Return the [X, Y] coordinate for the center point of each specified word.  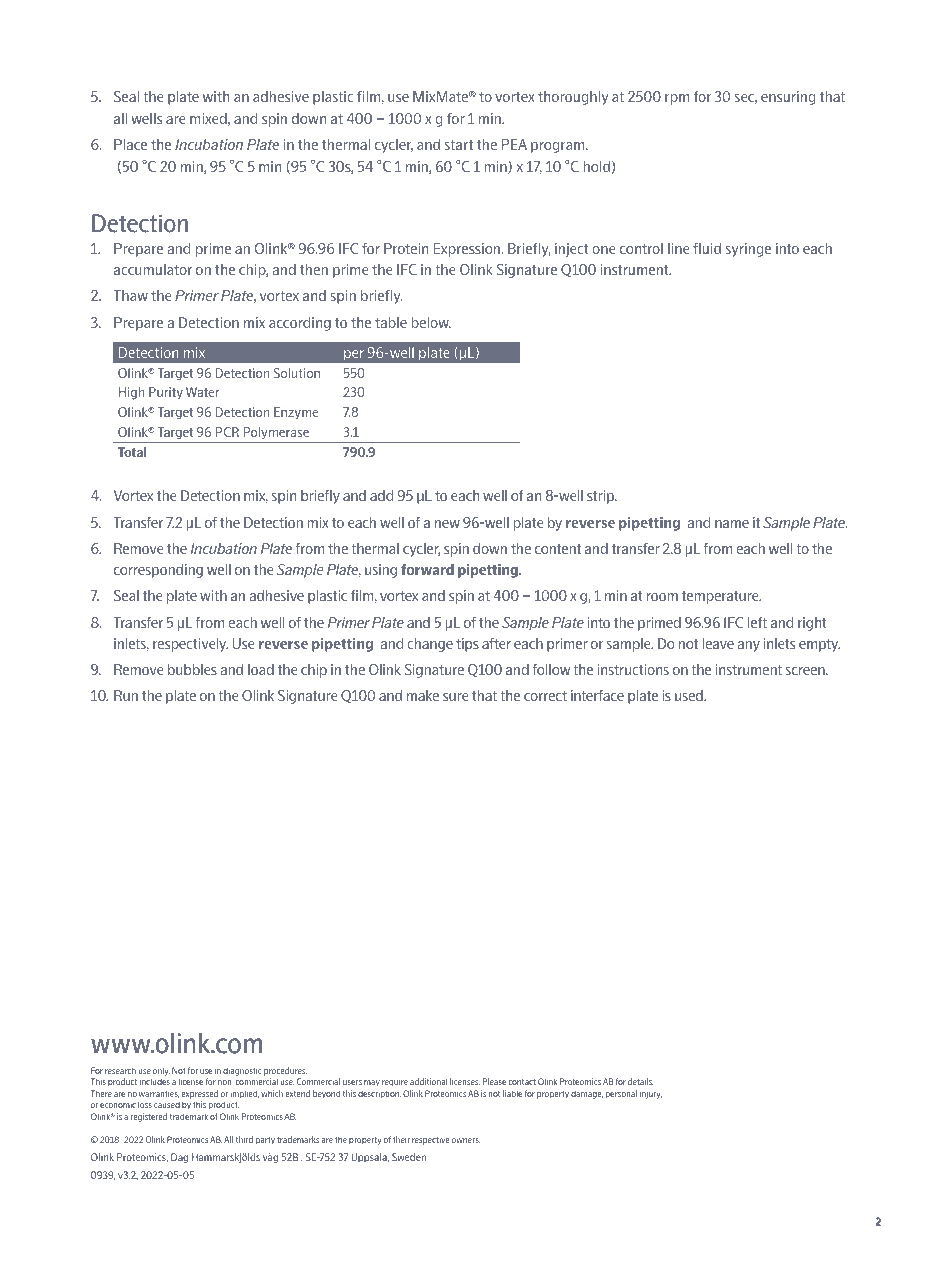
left [757, 622]
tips [467, 645]
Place [130, 144]
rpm [677, 99]
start [459, 145]
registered [149, 1117]
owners [466, 1140]
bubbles [192, 669]
